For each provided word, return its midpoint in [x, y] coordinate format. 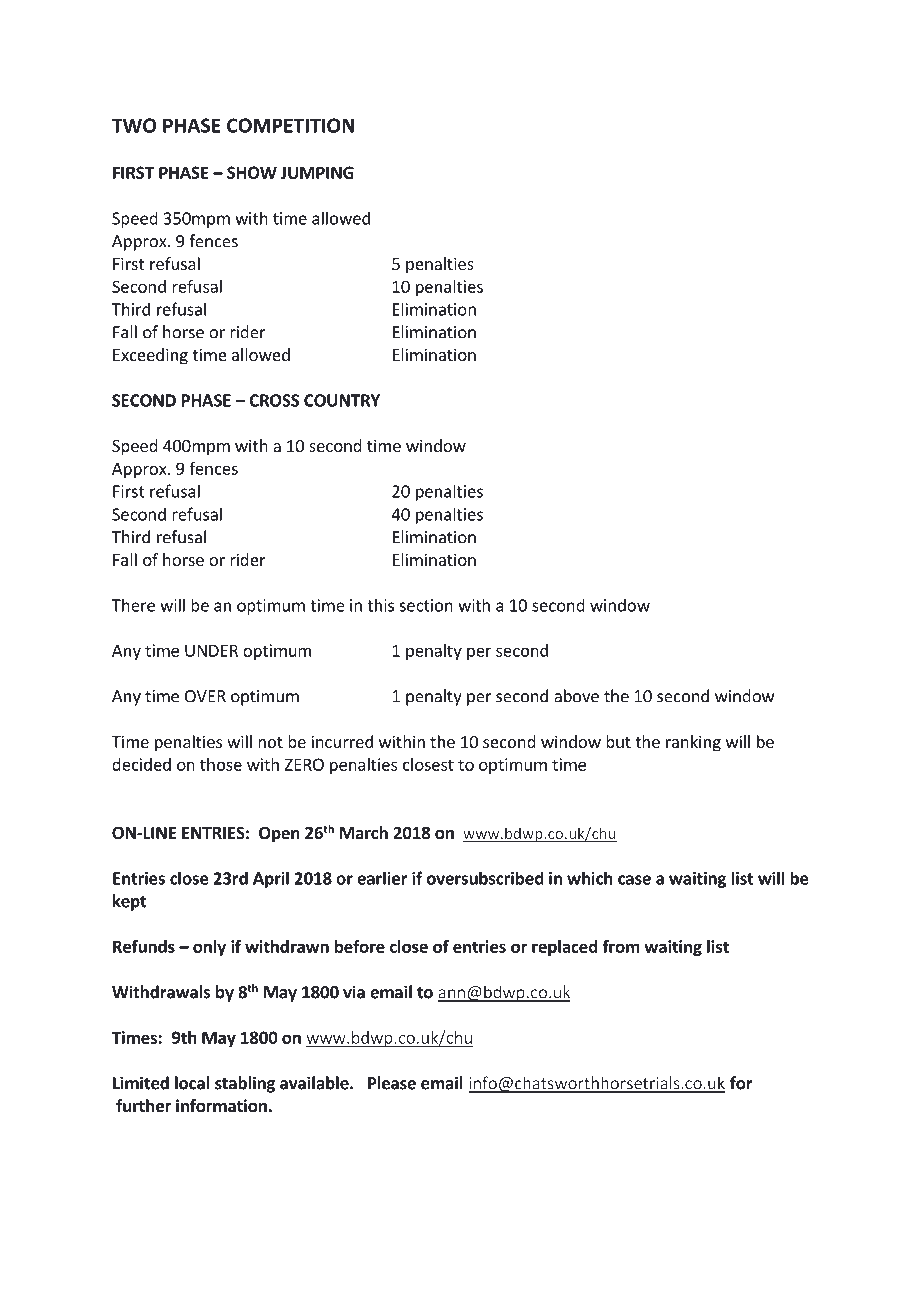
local [192, 1083]
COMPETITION [290, 125]
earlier [382, 878]
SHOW [252, 172]
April [271, 879]
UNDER [211, 650]
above [576, 696]
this [380, 605]
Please [392, 1083]
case [634, 880]
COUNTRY [342, 400]
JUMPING [317, 172]
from [621, 946]
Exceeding [150, 356]
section [426, 605]
